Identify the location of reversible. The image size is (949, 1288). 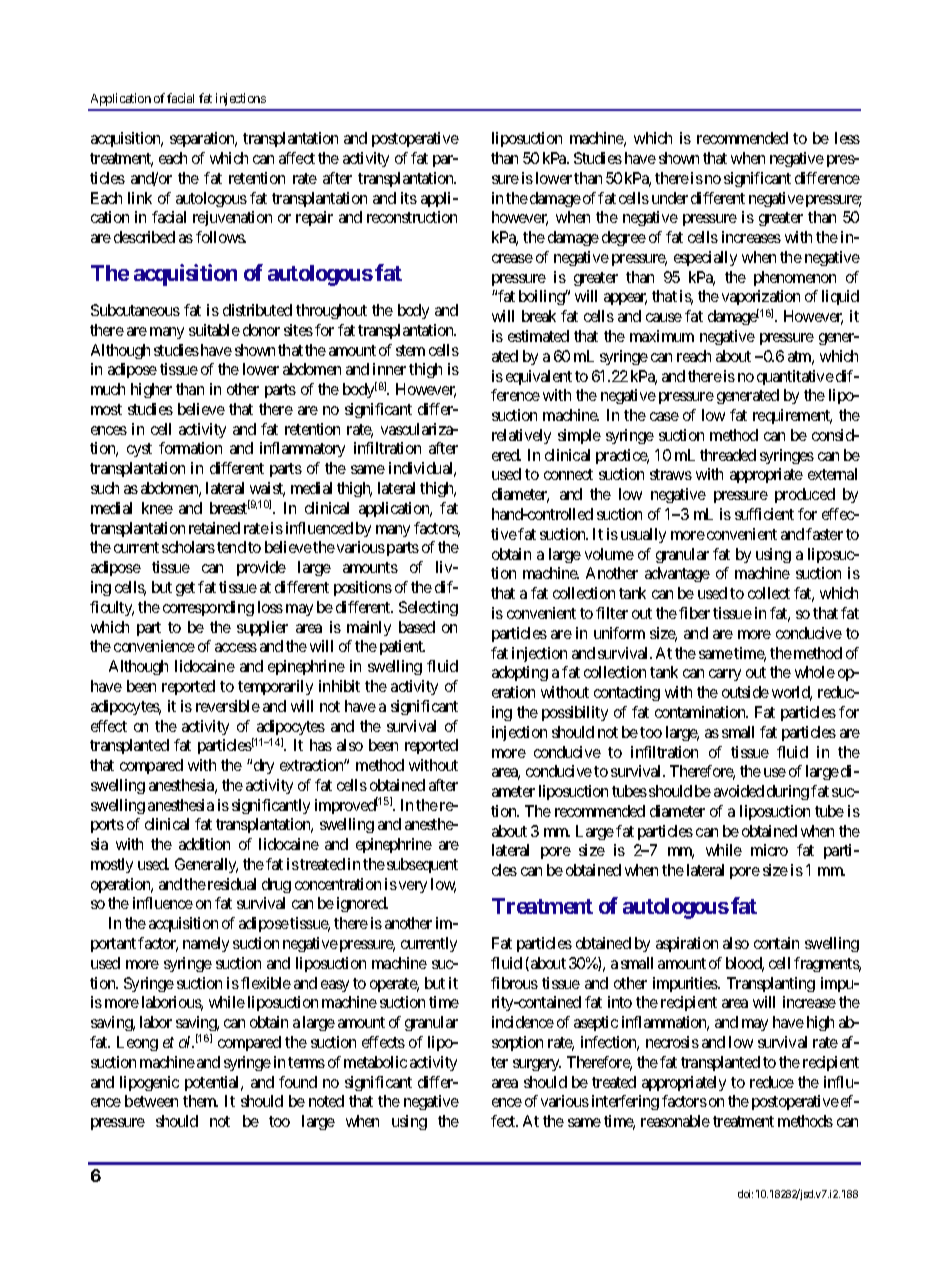
(228, 706).
